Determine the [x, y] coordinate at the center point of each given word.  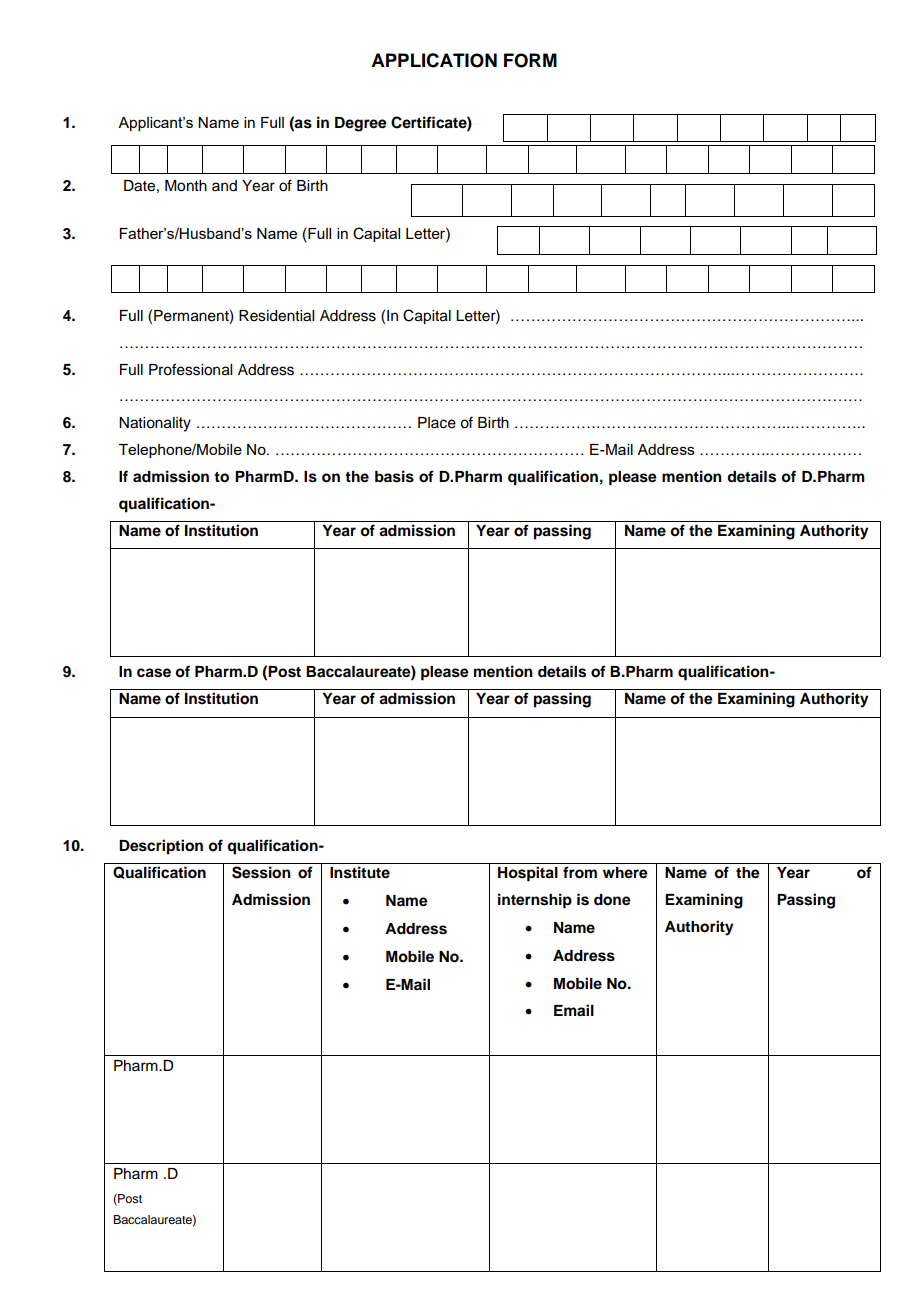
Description [161, 847]
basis [394, 476]
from [580, 872]
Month [186, 186]
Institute [360, 872]
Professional [190, 369]
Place [437, 423]
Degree [361, 124]
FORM [530, 60]
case [154, 673]
